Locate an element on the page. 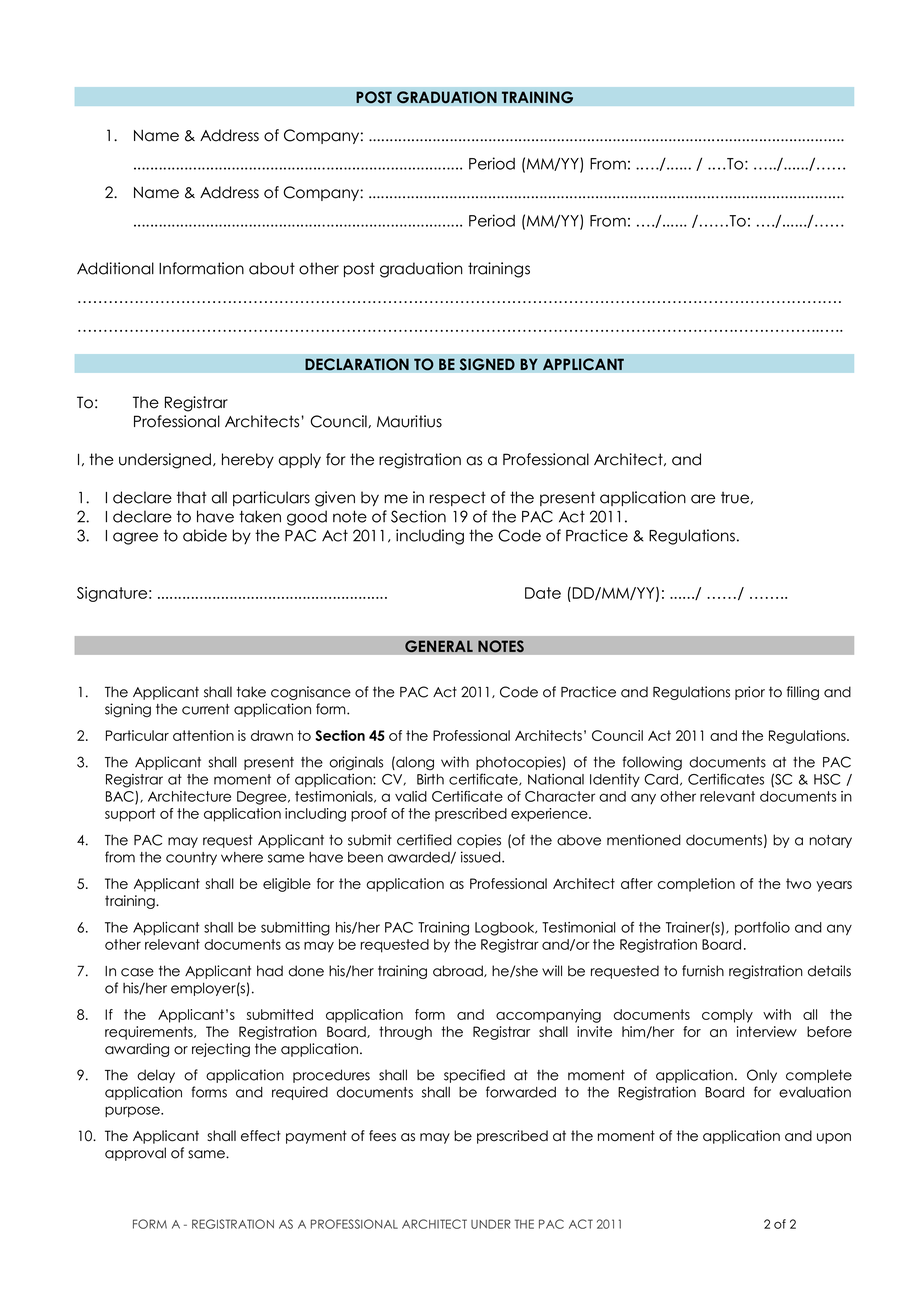 The height and width of the document is (1308, 924). effect is located at coordinates (261, 1136).
